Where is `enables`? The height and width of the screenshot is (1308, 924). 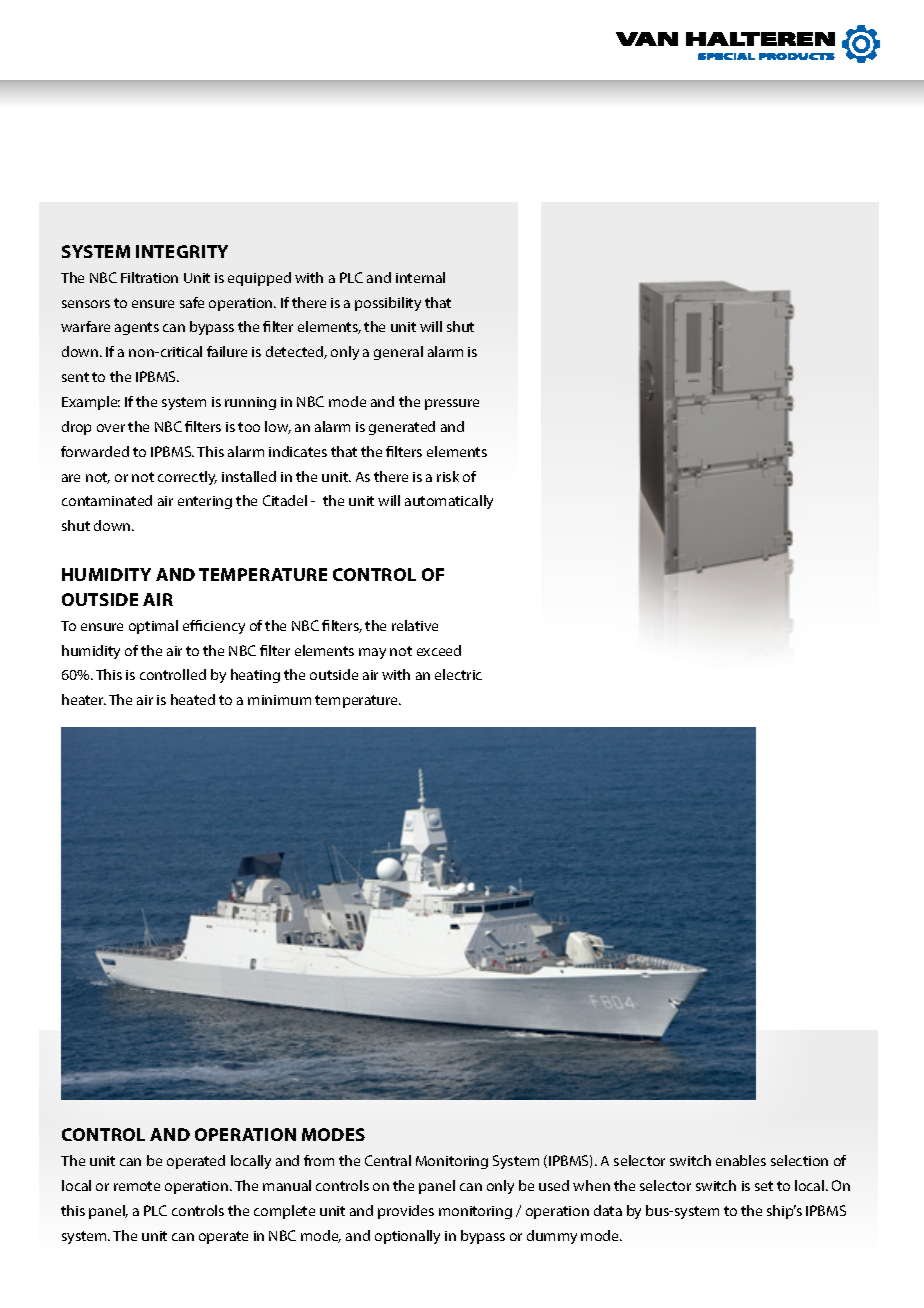 enables is located at coordinates (741, 1160).
